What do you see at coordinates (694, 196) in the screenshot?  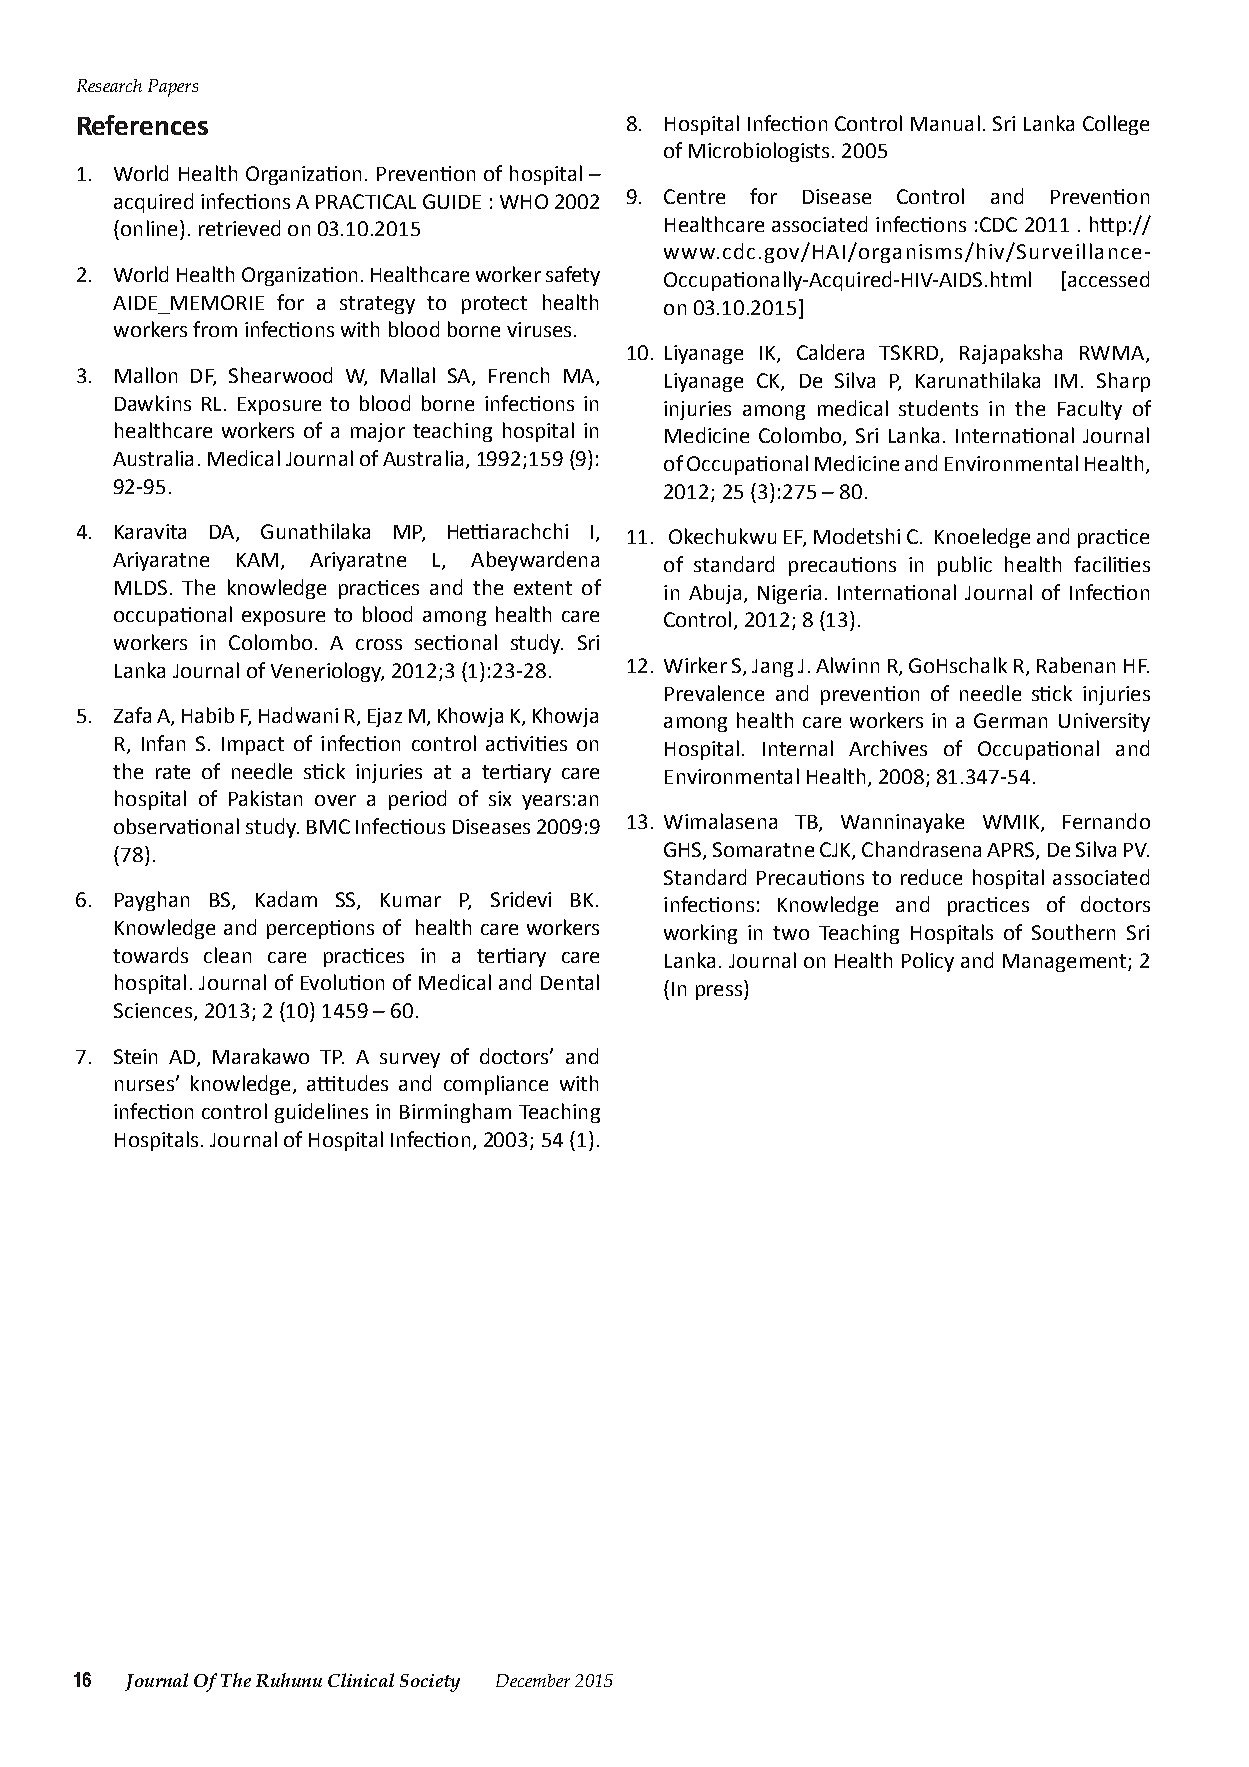 I see `Centre` at bounding box center [694, 196].
